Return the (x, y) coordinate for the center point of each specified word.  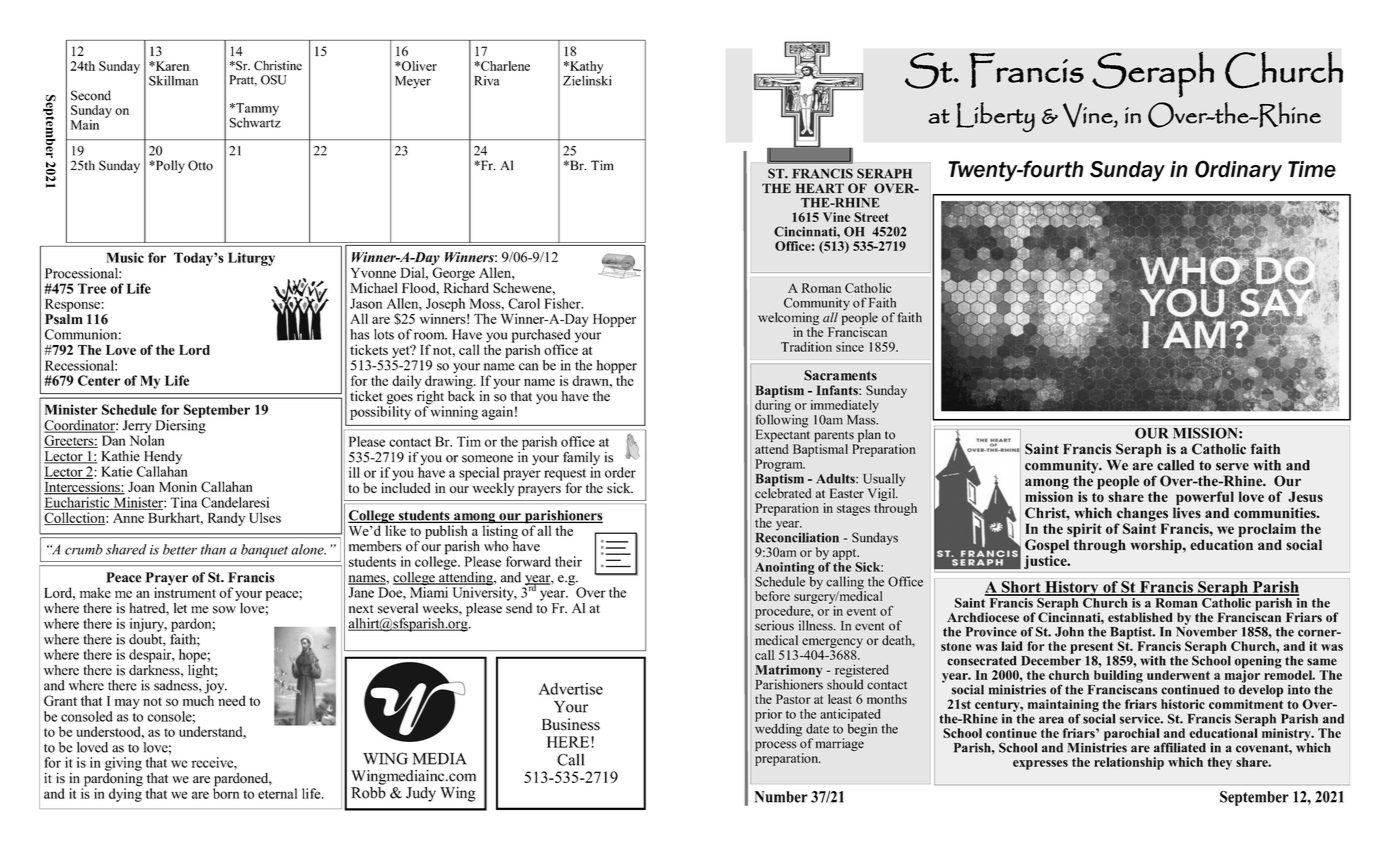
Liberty (995, 117)
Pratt (243, 80)
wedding (778, 729)
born (226, 792)
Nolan (147, 439)
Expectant (783, 434)
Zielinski (587, 79)
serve (1232, 467)
